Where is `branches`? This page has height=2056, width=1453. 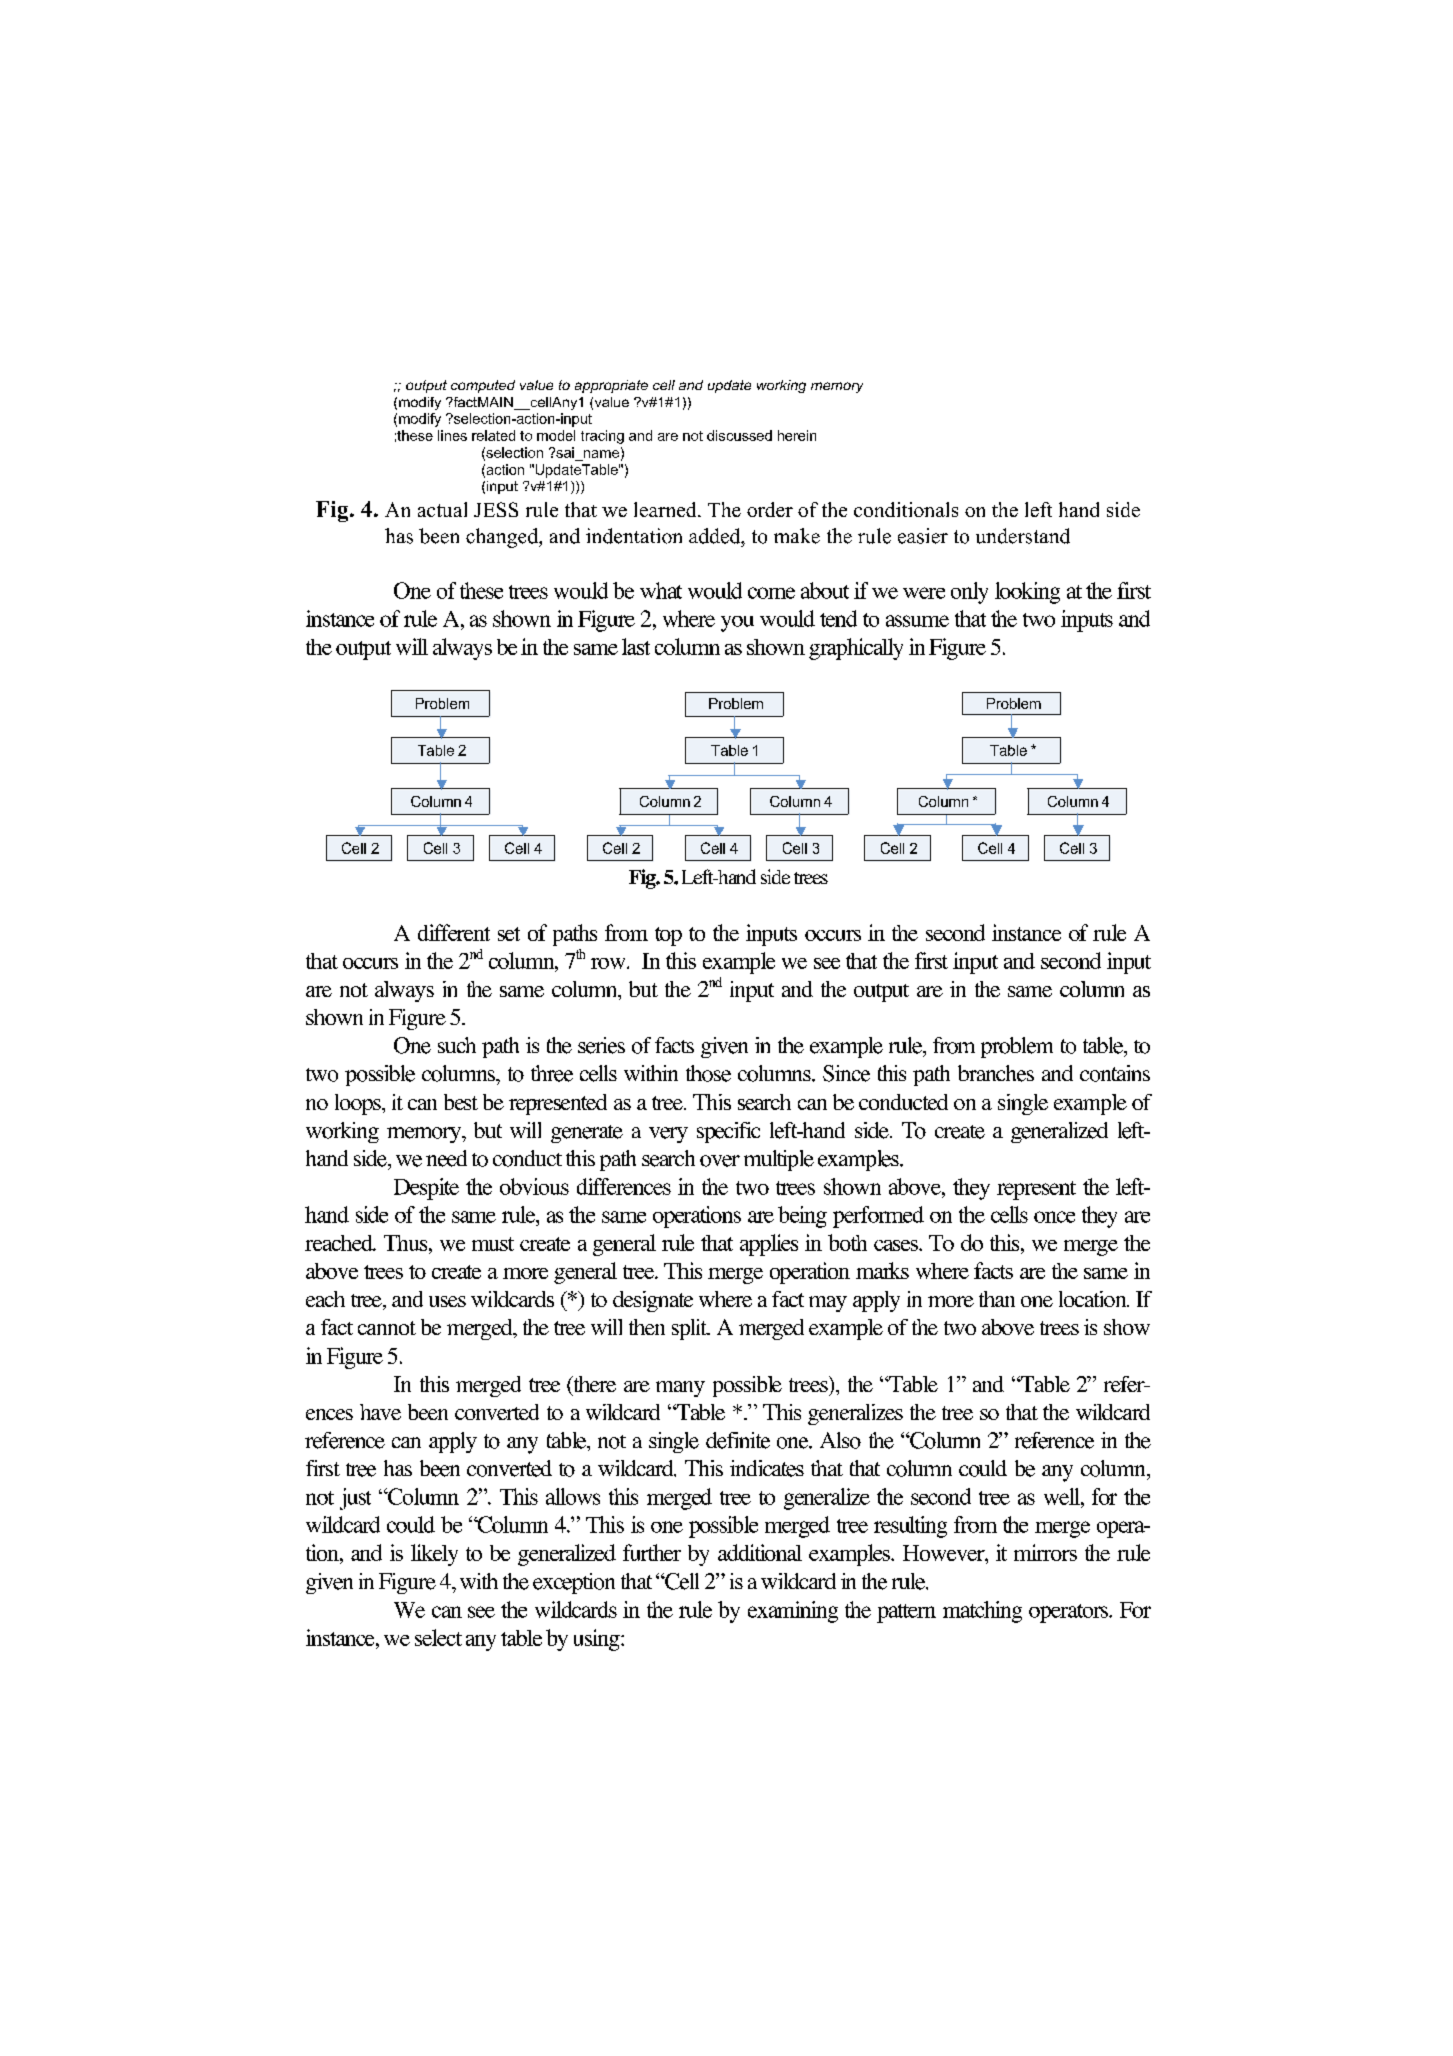
branches is located at coordinates (996, 1073).
